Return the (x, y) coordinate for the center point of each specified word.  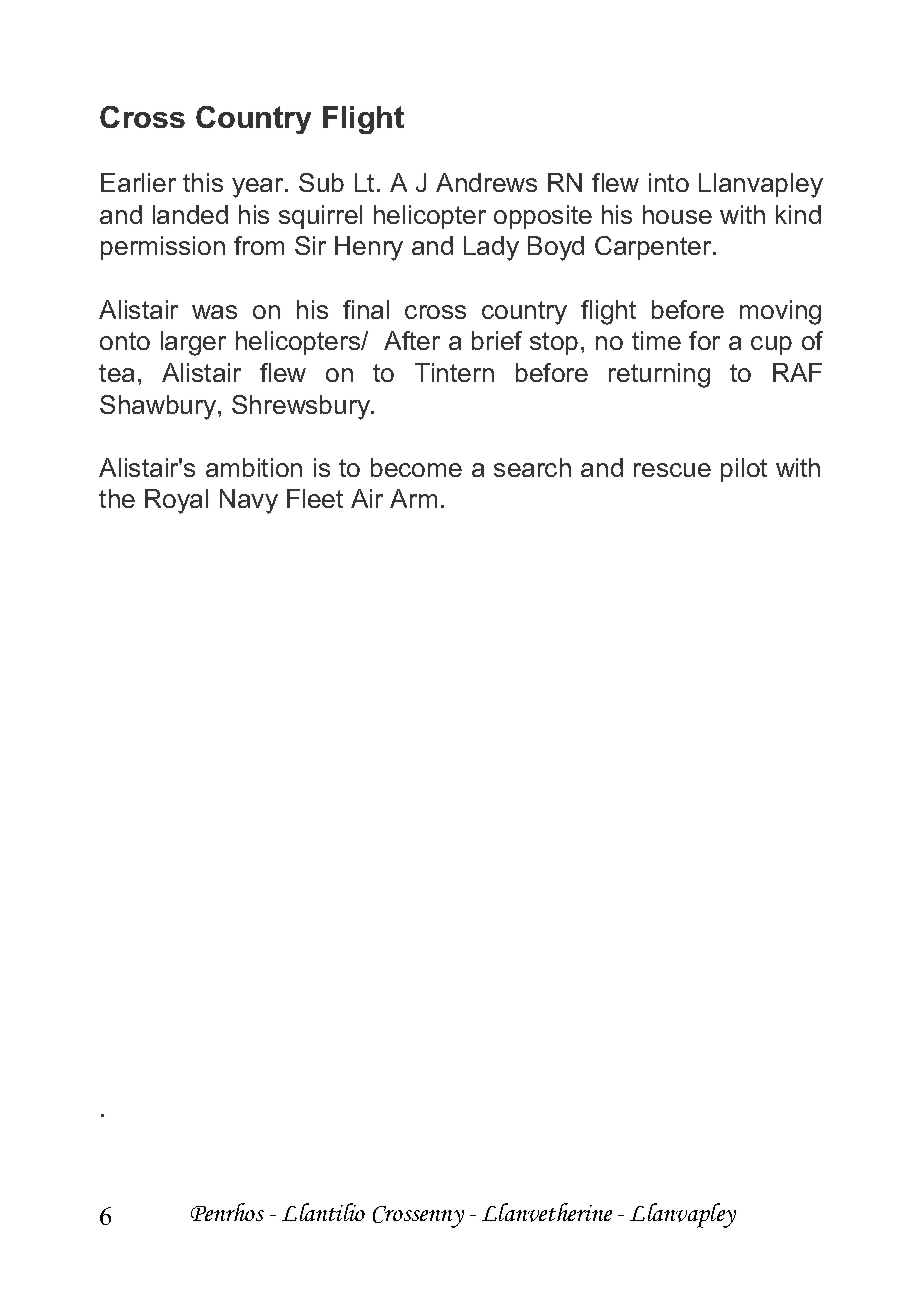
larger (193, 343)
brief (497, 340)
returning (659, 375)
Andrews (486, 182)
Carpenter (654, 248)
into (669, 182)
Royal (176, 501)
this (203, 182)
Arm (413, 498)
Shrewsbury (302, 407)
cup (771, 345)
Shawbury (159, 407)
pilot (744, 470)
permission (163, 248)
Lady (491, 248)
